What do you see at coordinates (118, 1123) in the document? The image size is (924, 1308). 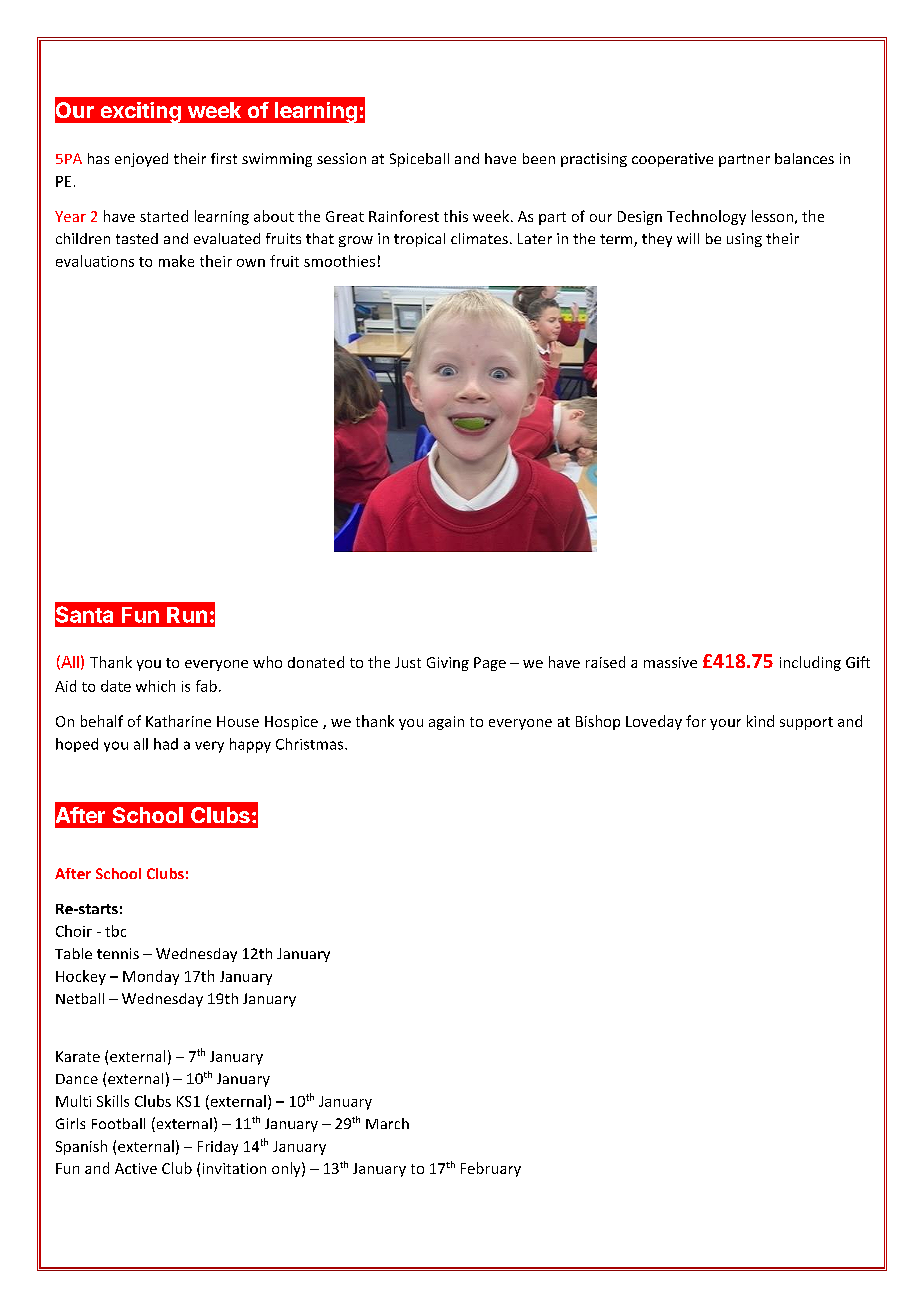 I see `Football` at bounding box center [118, 1123].
